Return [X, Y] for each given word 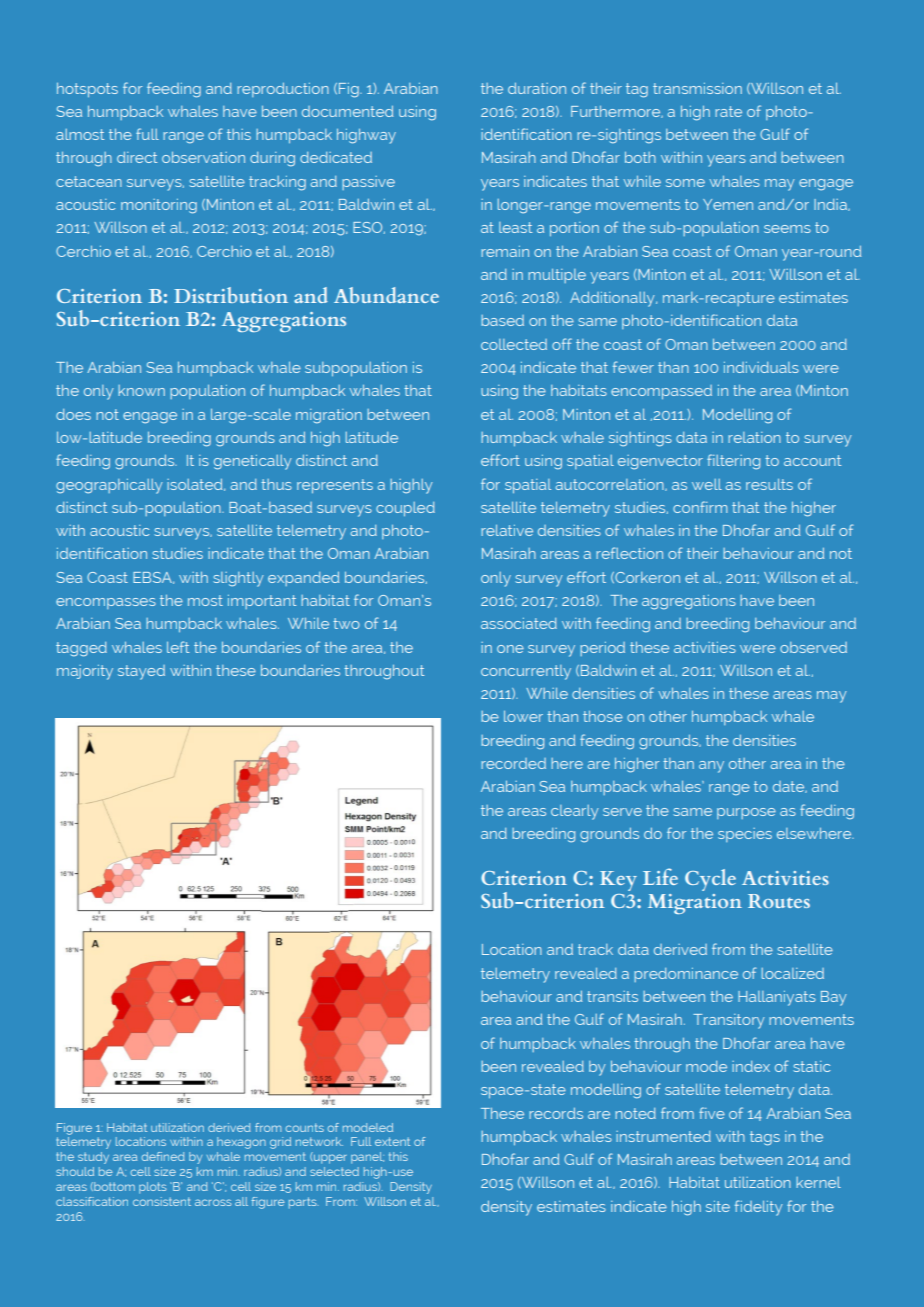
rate [728, 111]
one [510, 649]
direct [137, 157]
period [602, 649]
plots [152, 1188]
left [178, 647]
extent [392, 1141]
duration [537, 88]
